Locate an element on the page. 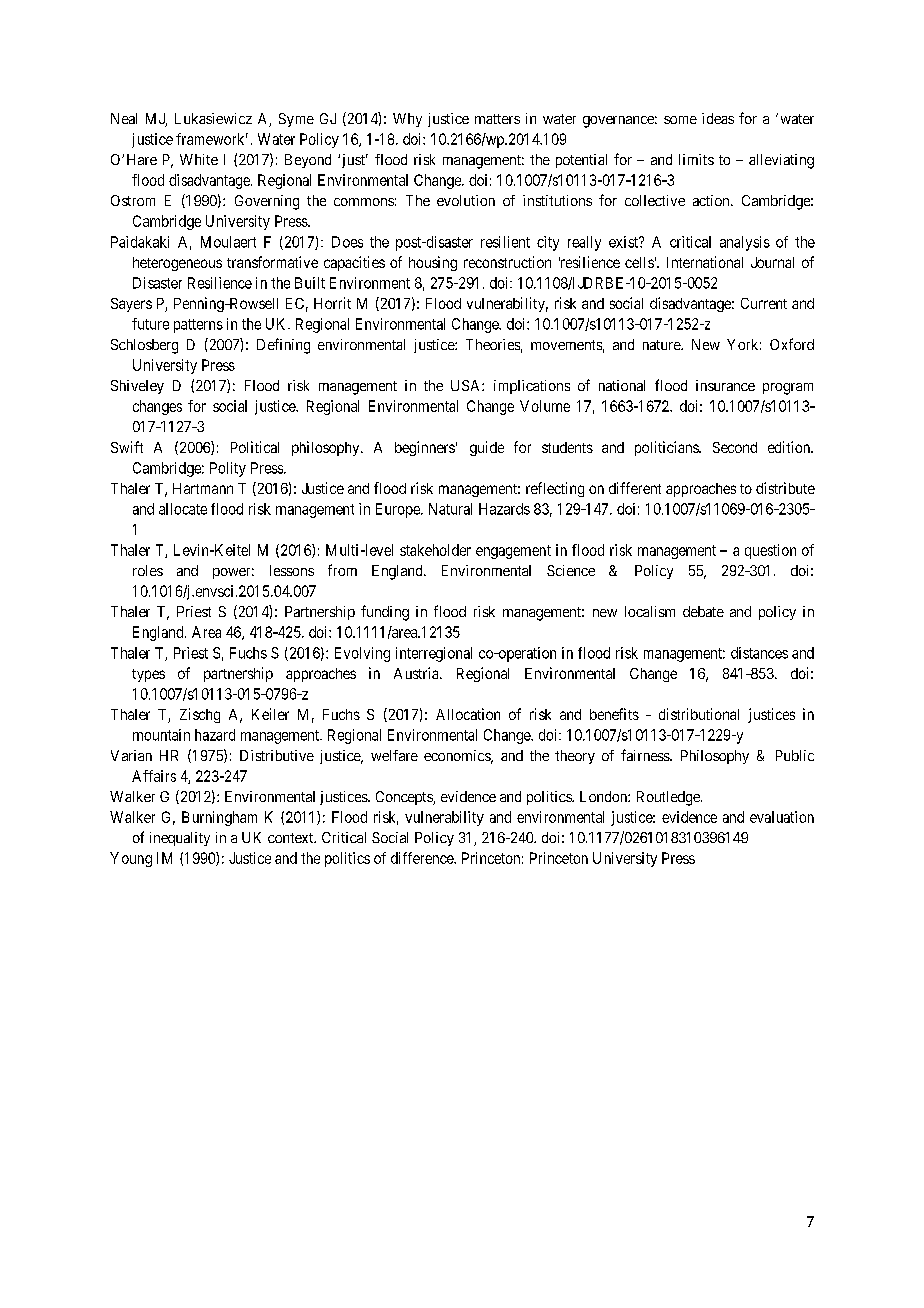  debate is located at coordinates (703, 611).
